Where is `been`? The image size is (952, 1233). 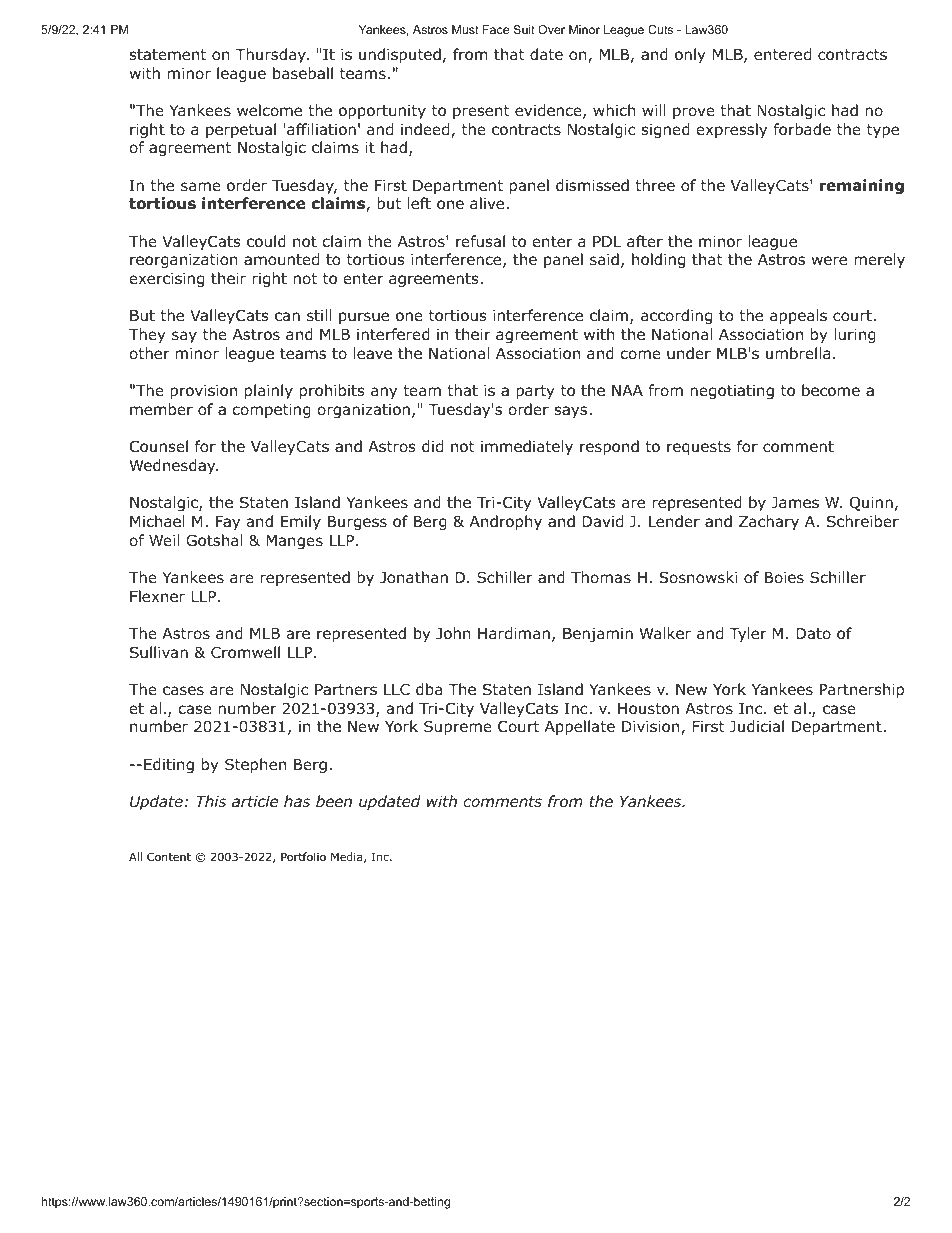
been is located at coordinates (334, 801).
